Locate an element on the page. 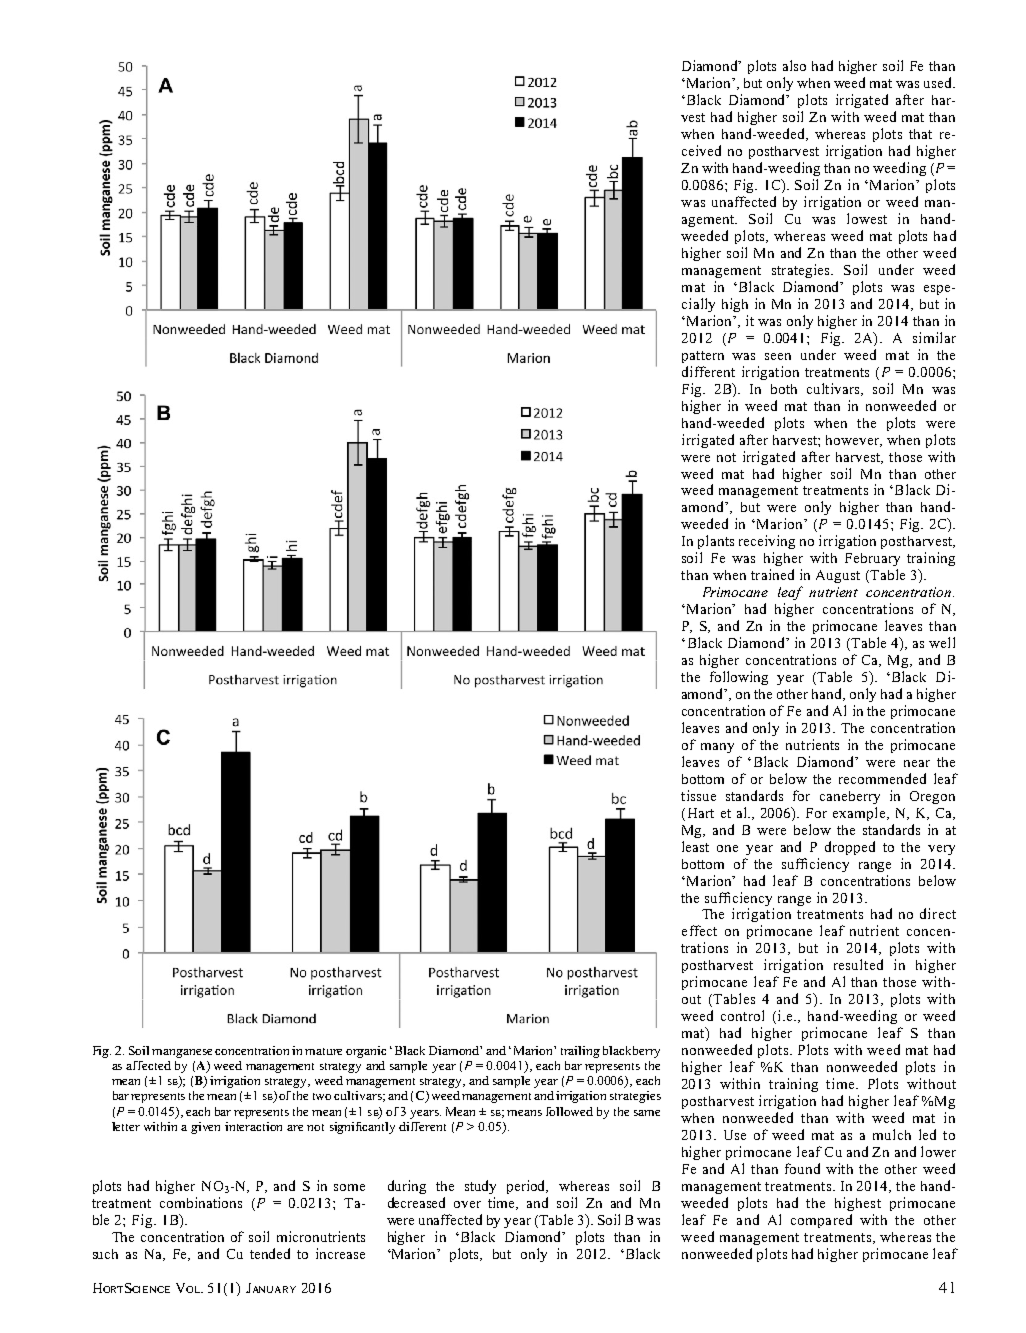  receiving is located at coordinates (767, 542).
